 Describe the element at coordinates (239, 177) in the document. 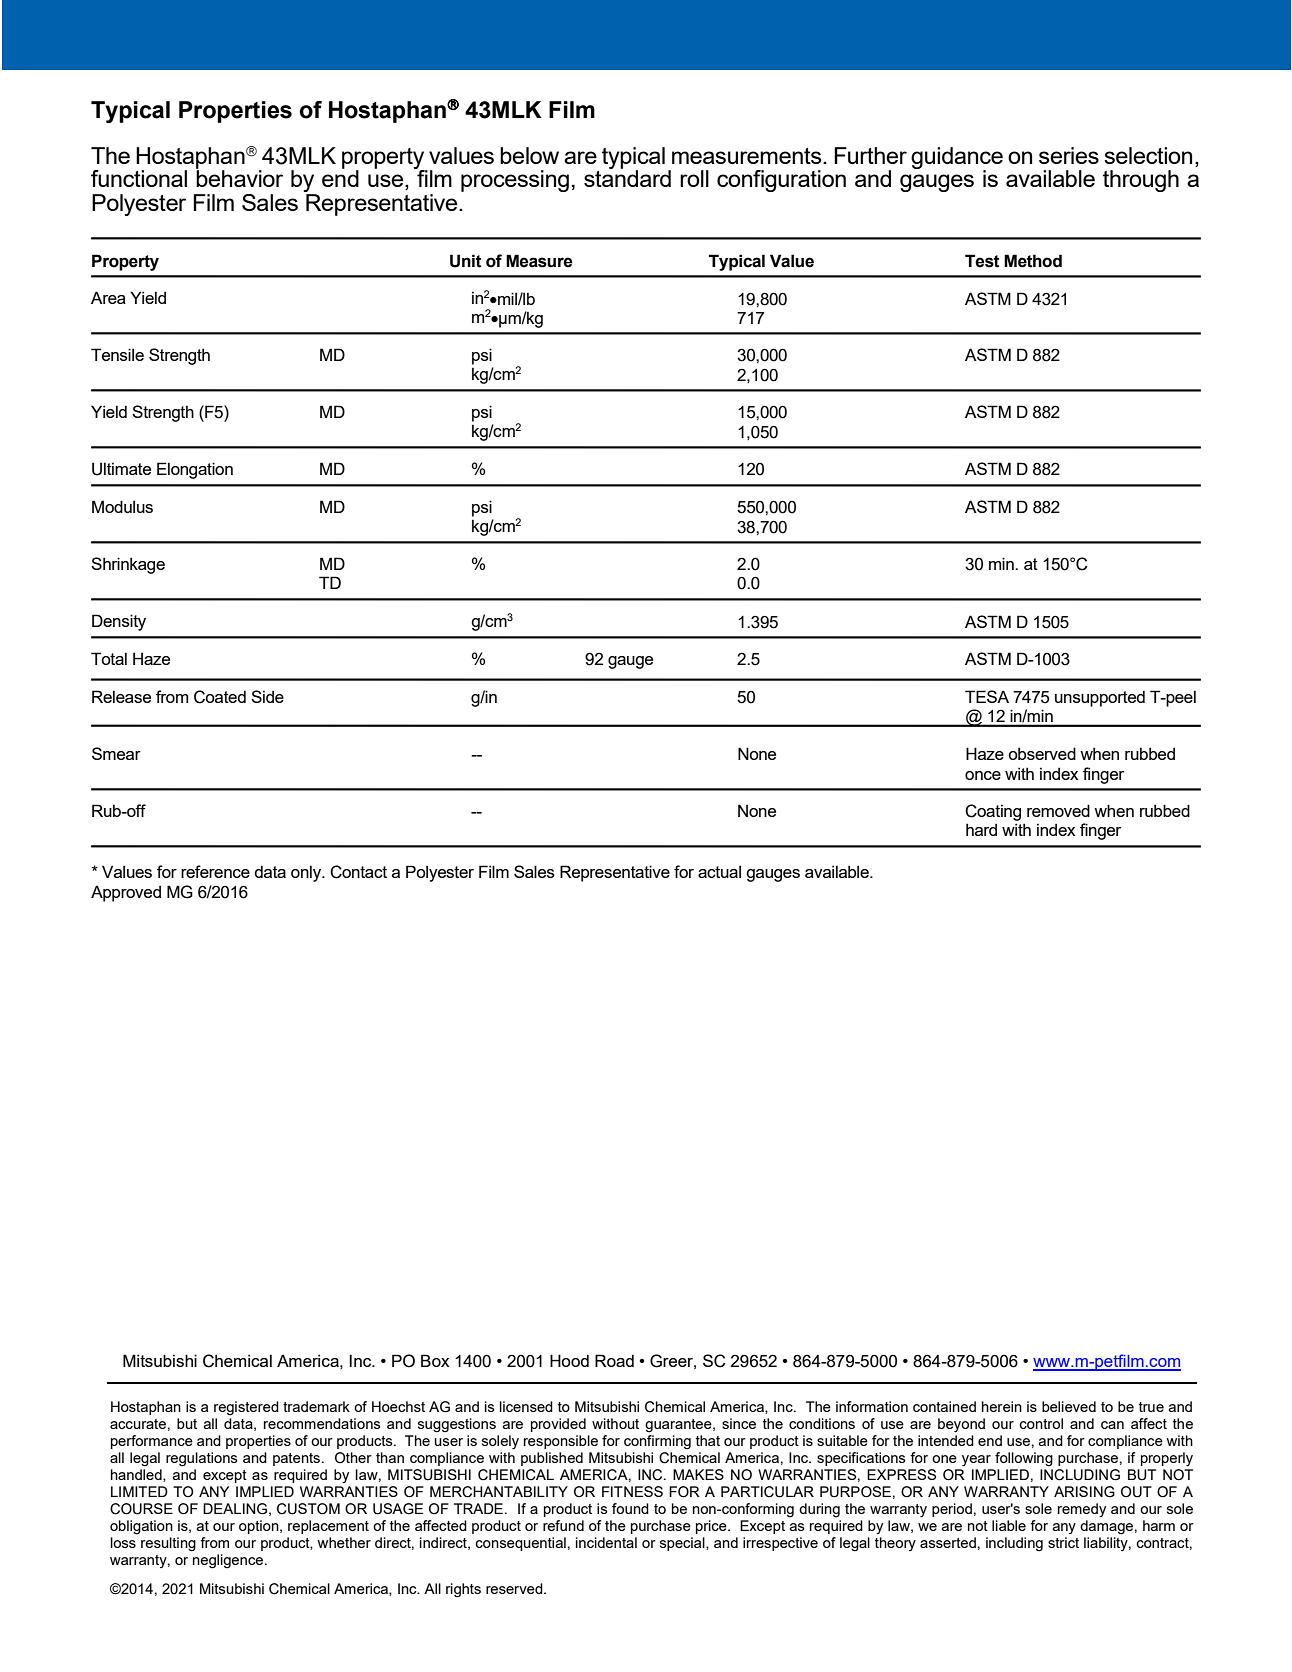

I see `behavior` at that location.
